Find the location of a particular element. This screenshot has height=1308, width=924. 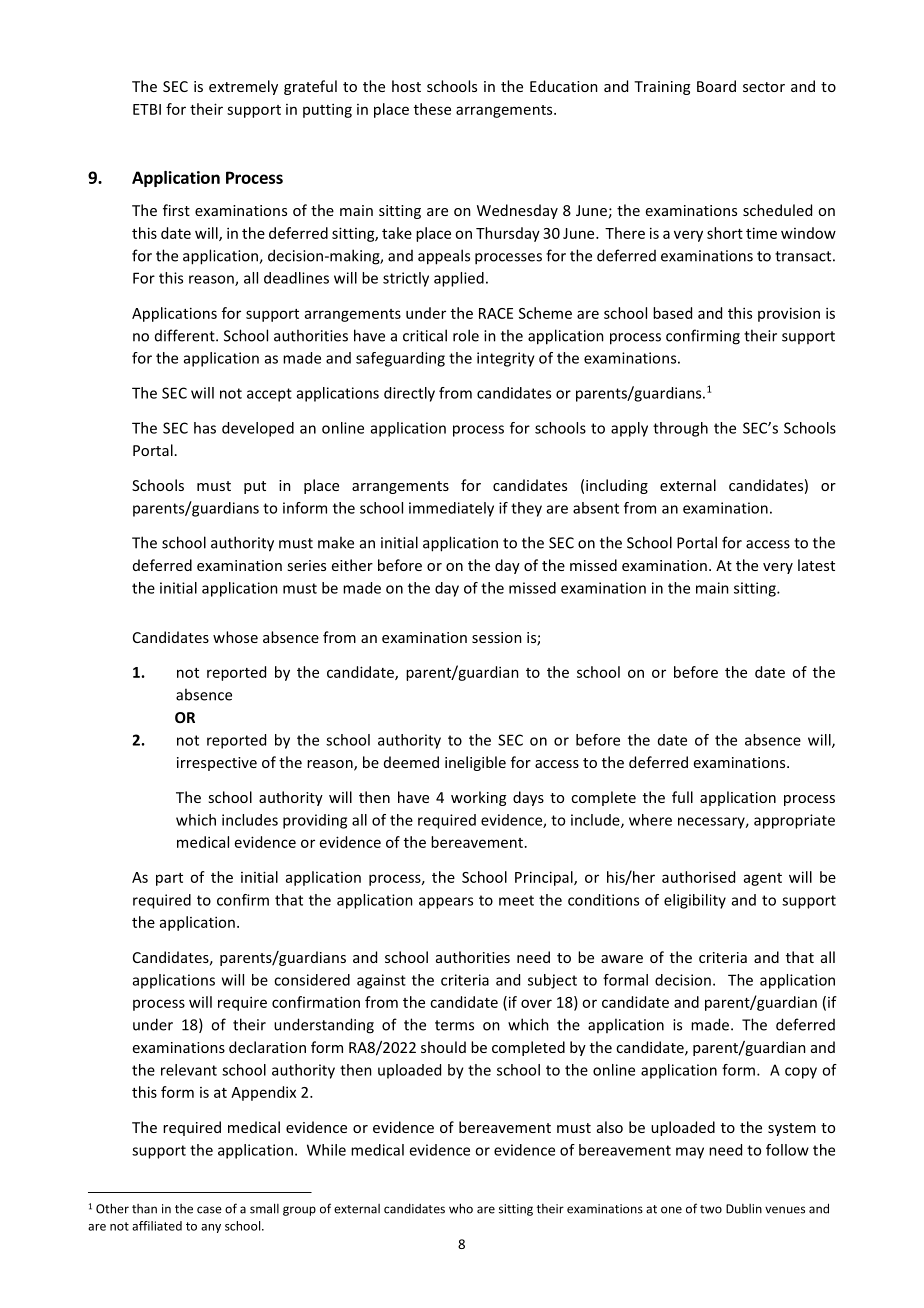

extremely is located at coordinates (243, 87).
